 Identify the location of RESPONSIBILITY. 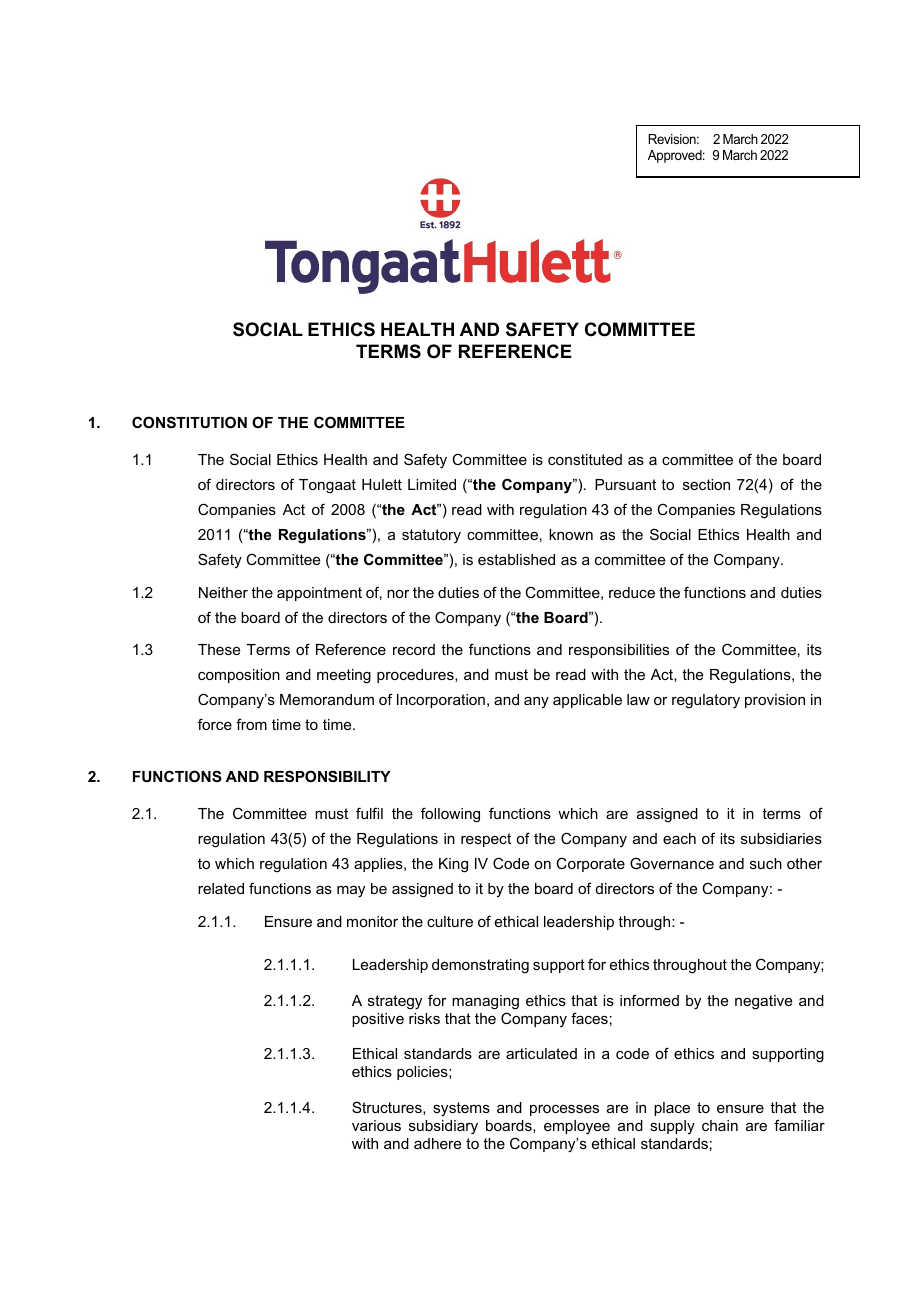
(327, 776).
